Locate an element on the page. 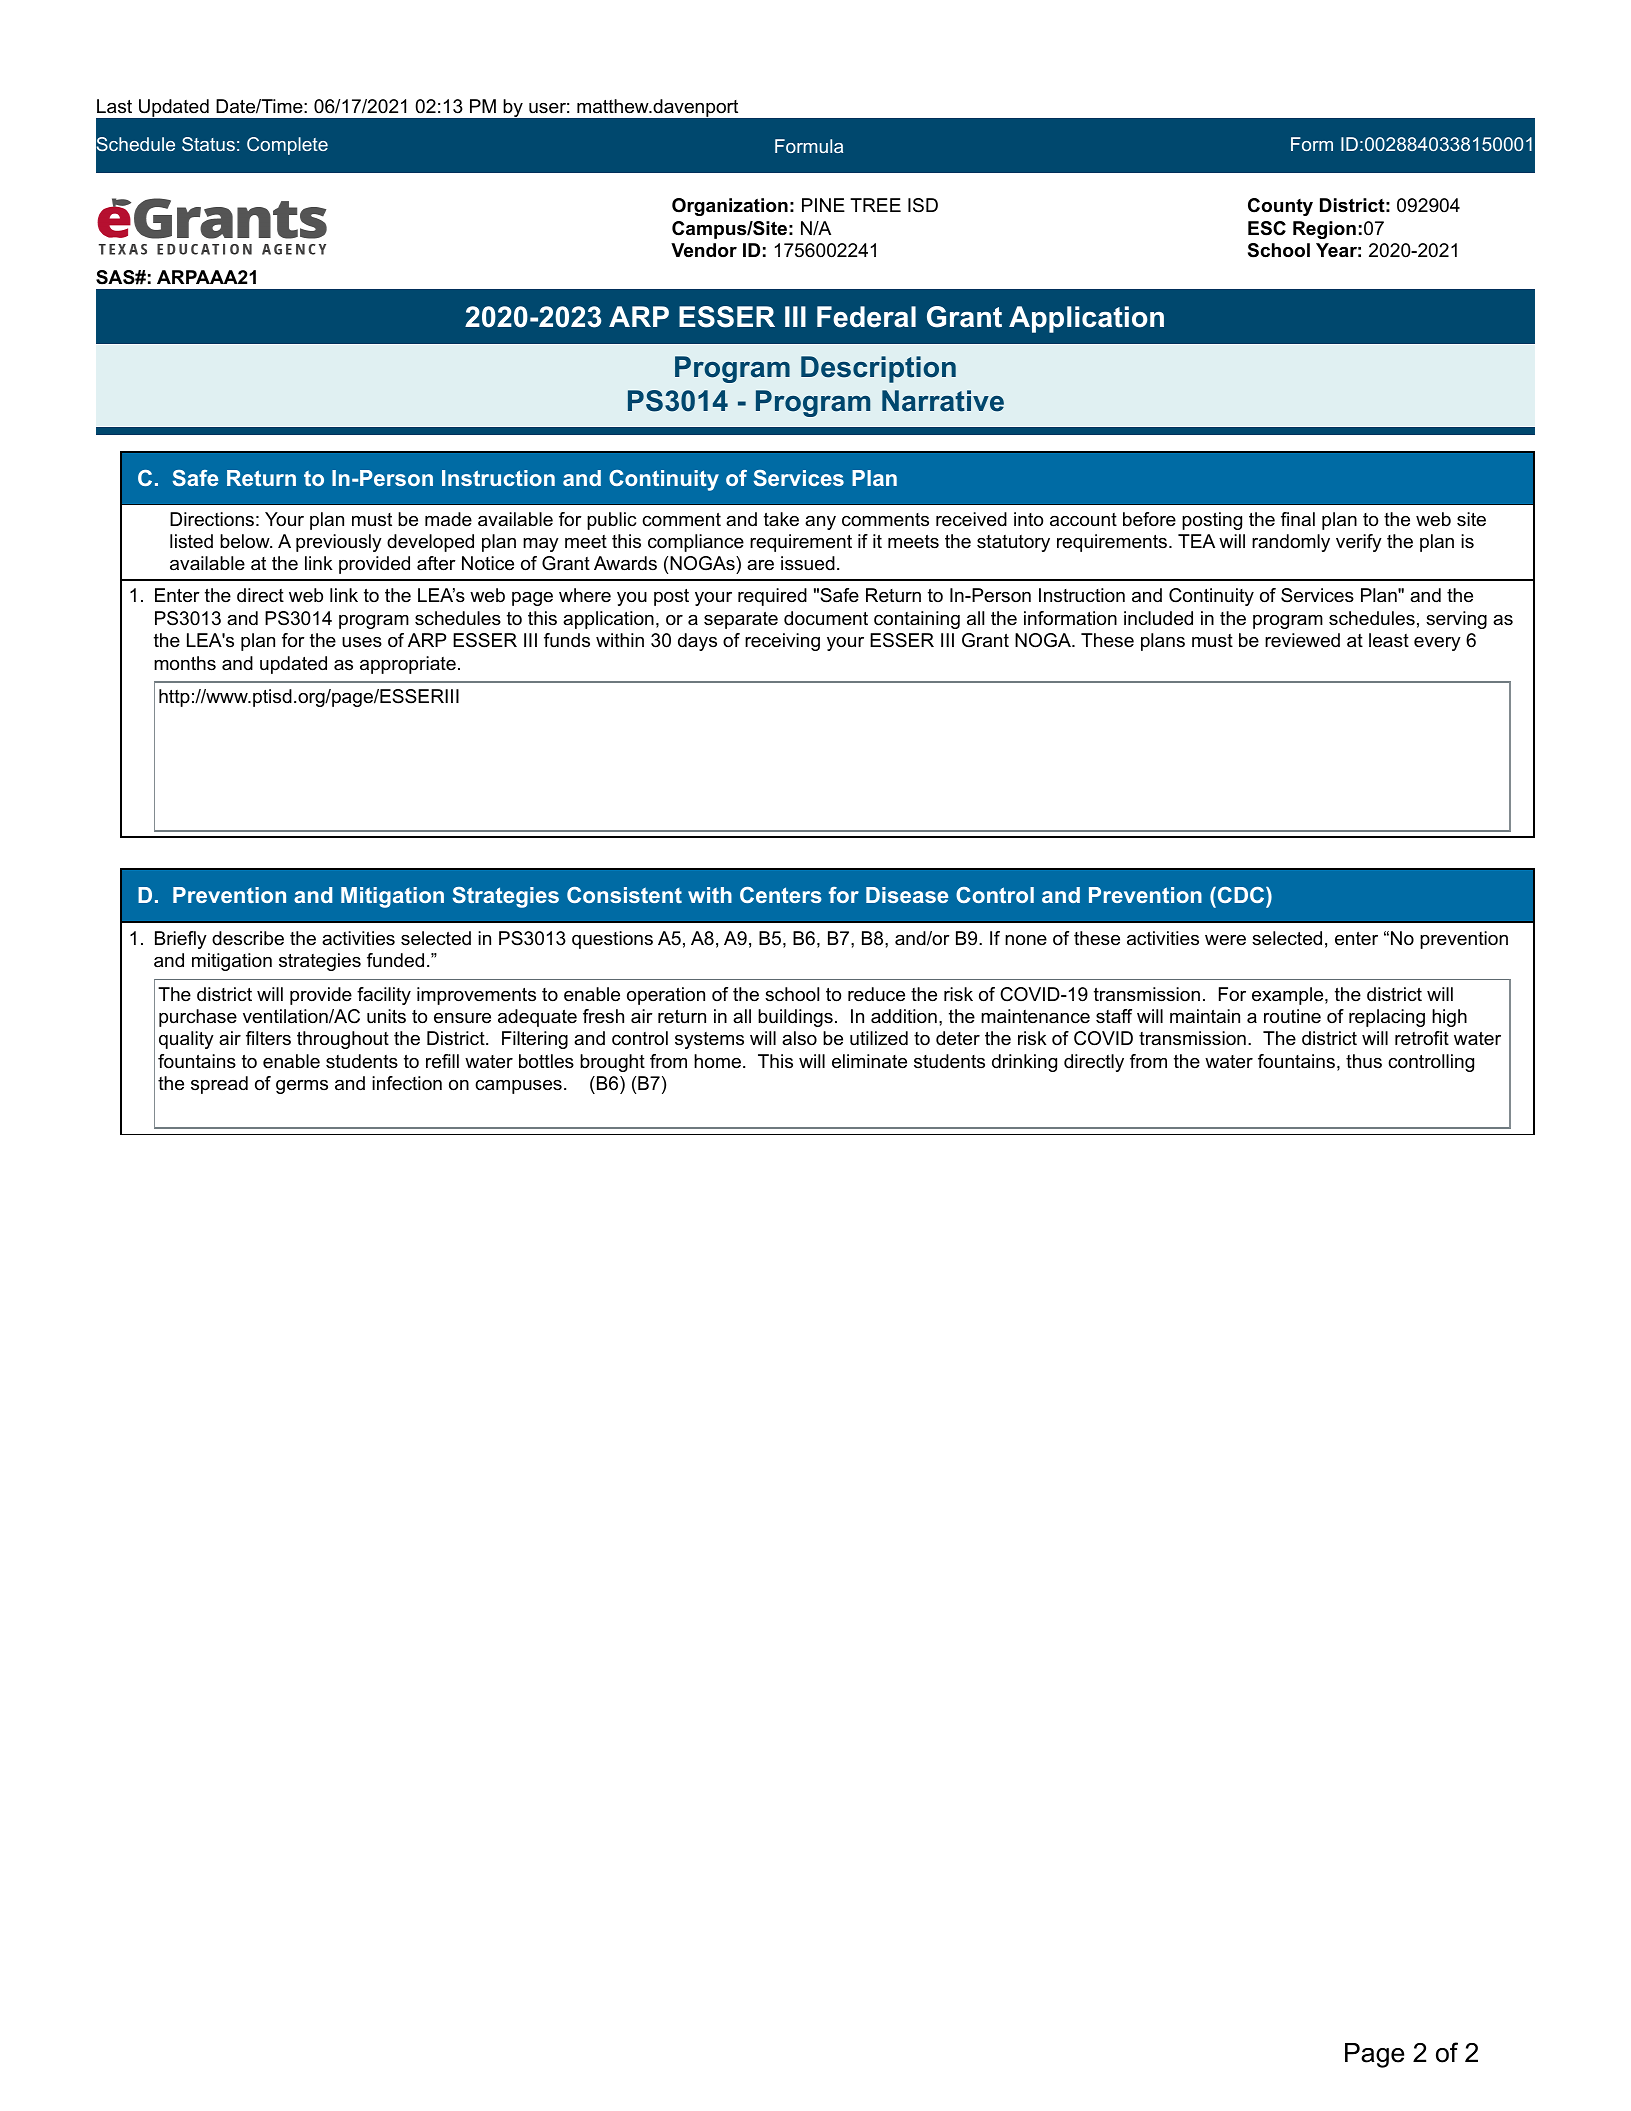  Complete is located at coordinates (287, 146).
